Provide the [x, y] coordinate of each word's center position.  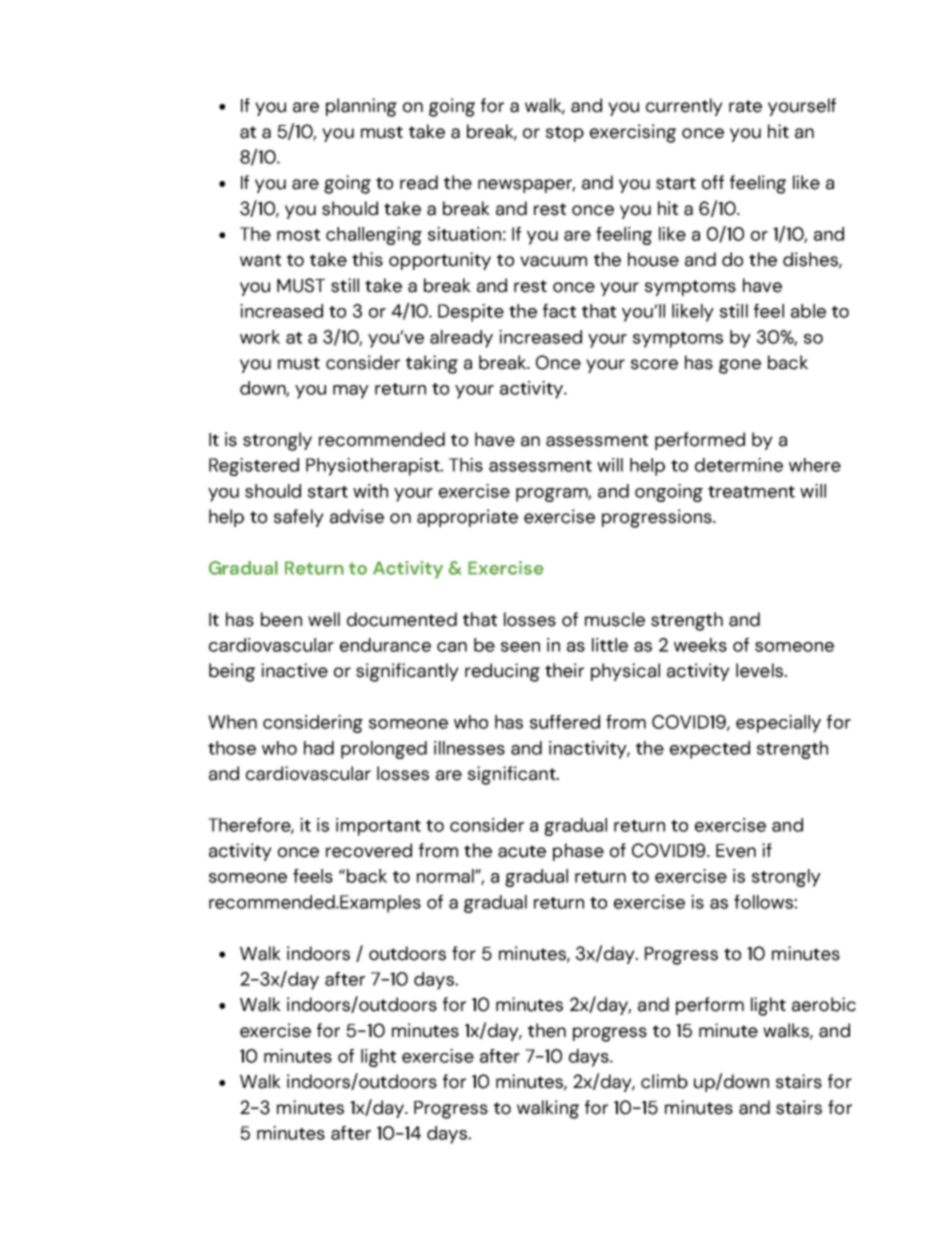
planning [361, 107]
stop [565, 134]
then [547, 1030]
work [260, 337]
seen [520, 647]
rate [745, 106]
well [324, 619]
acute [522, 851]
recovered [369, 850]
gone [740, 366]
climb [664, 1081]
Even [736, 851]
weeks [700, 645]
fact [559, 311]
